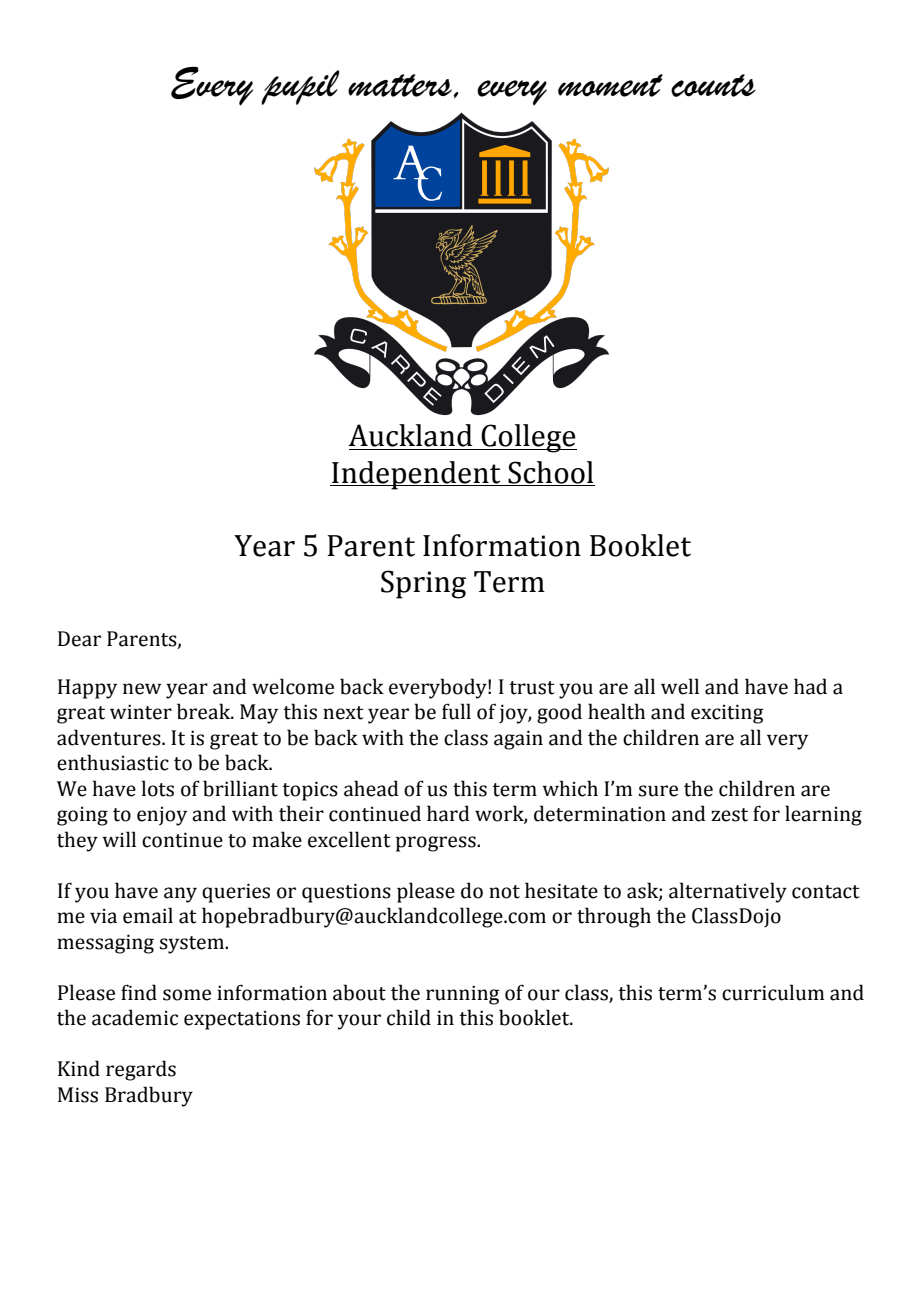 The width and height of the screenshot is (924, 1308). What do you see at coordinates (300, 87) in the screenshot?
I see `pupil` at bounding box center [300, 87].
